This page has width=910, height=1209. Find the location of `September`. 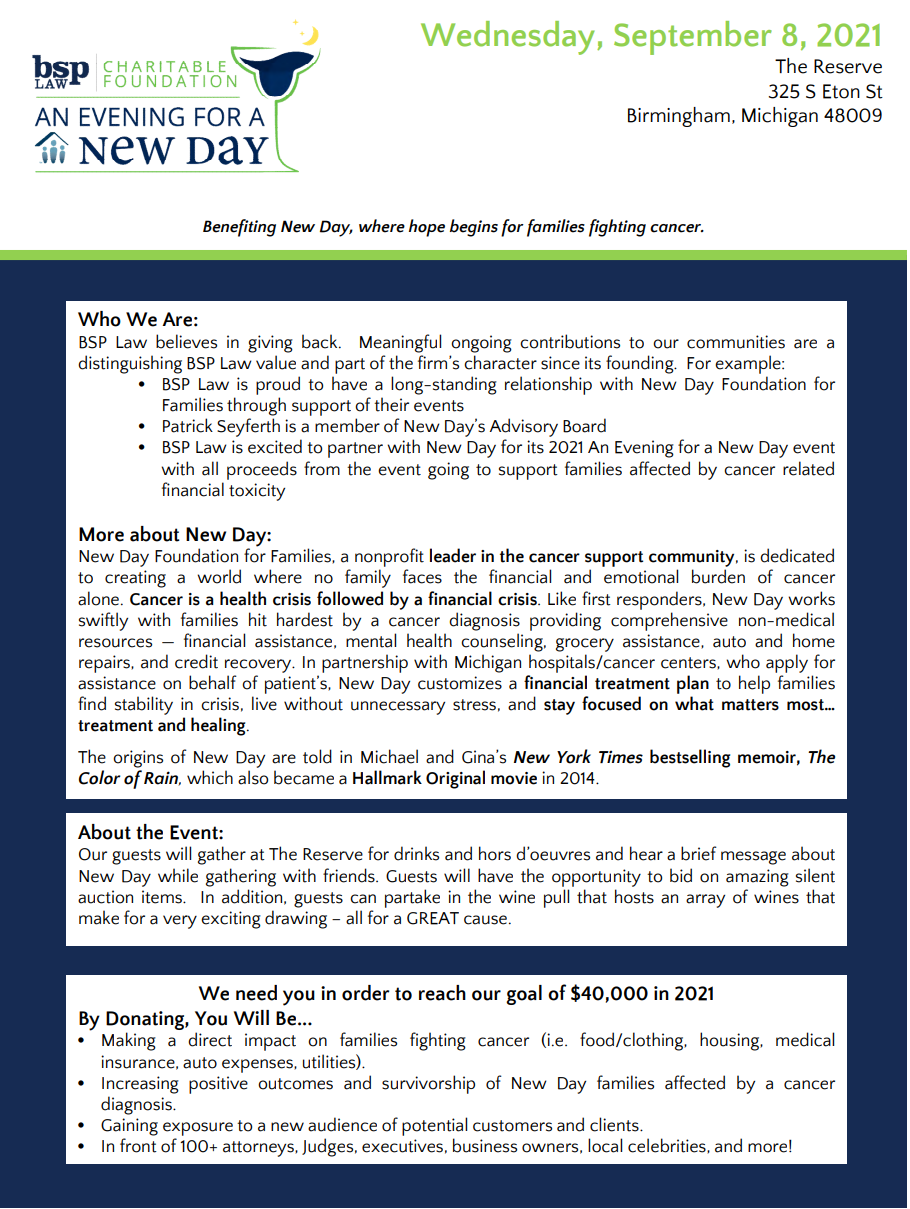

September is located at coordinates (693, 38).
